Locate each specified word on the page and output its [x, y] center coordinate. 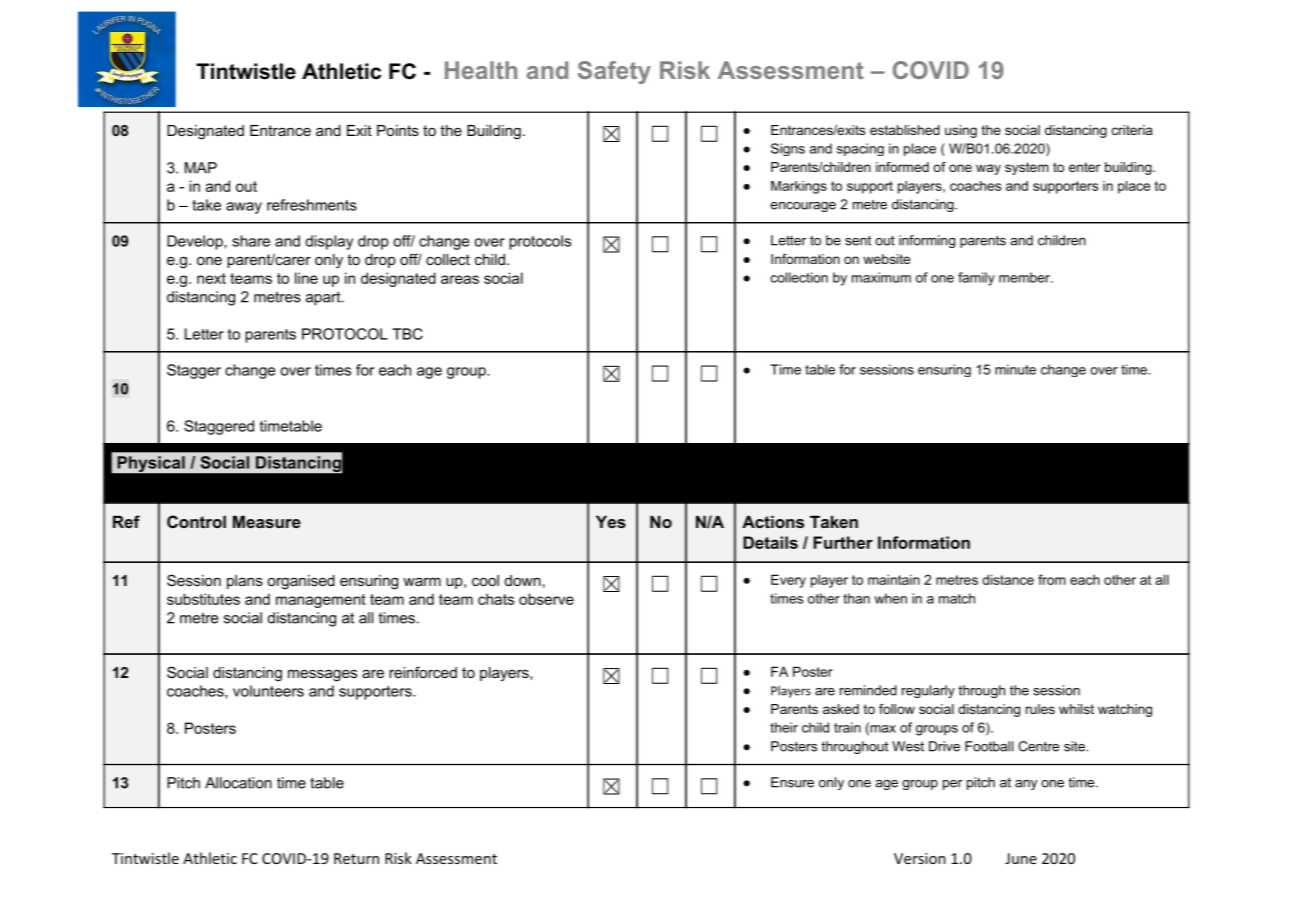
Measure [267, 521]
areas [460, 279]
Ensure [792, 782]
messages [322, 675]
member [1025, 277]
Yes [611, 521]
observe [546, 599]
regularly [928, 691]
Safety [614, 72]
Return [356, 858]
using [961, 131]
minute [1015, 369]
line [306, 278]
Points [398, 130]
